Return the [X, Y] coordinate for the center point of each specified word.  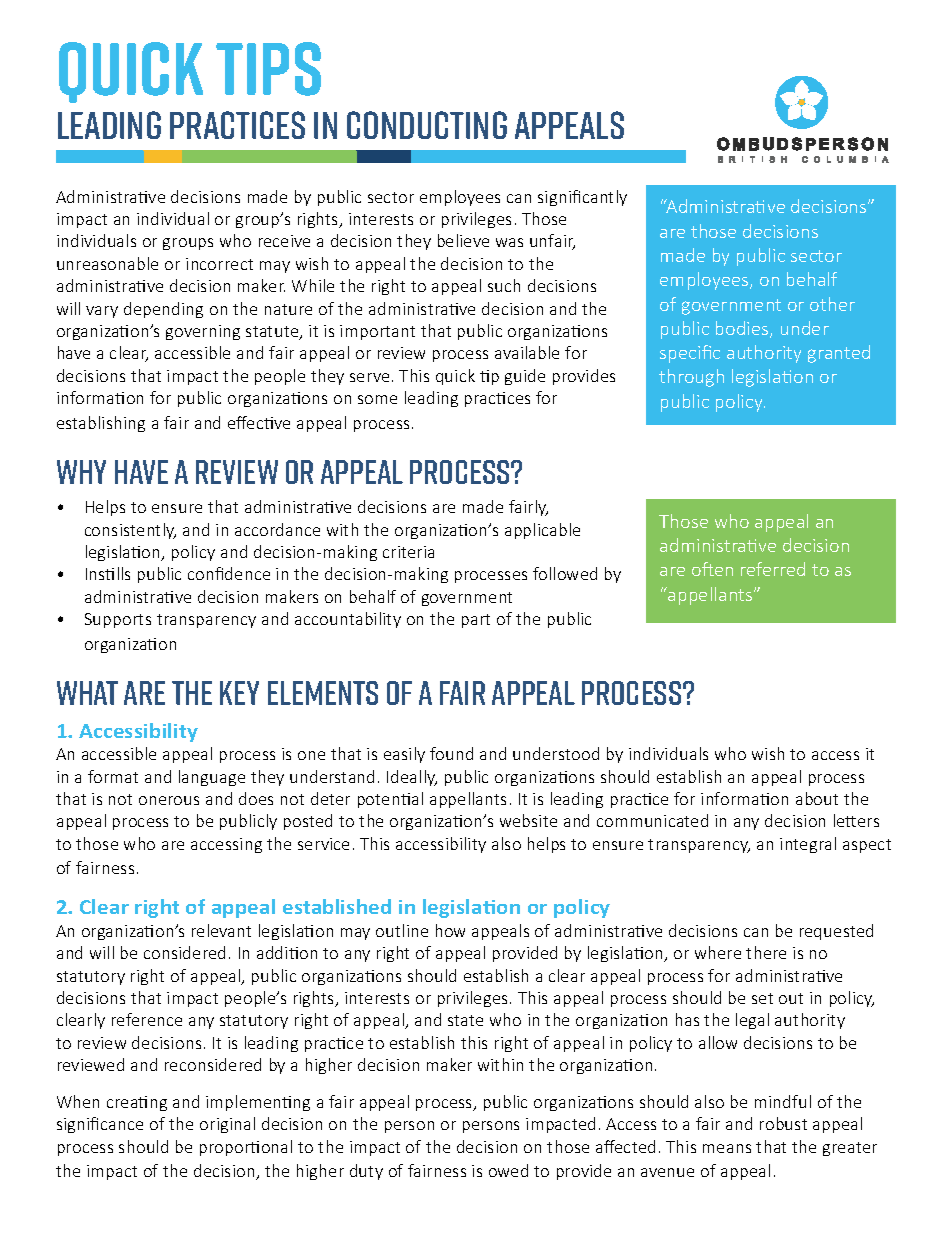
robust [783, 1123]
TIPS [268, 69]
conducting [427, 125]
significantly [582, 198]
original [227, 1125]
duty [366, 1172]
